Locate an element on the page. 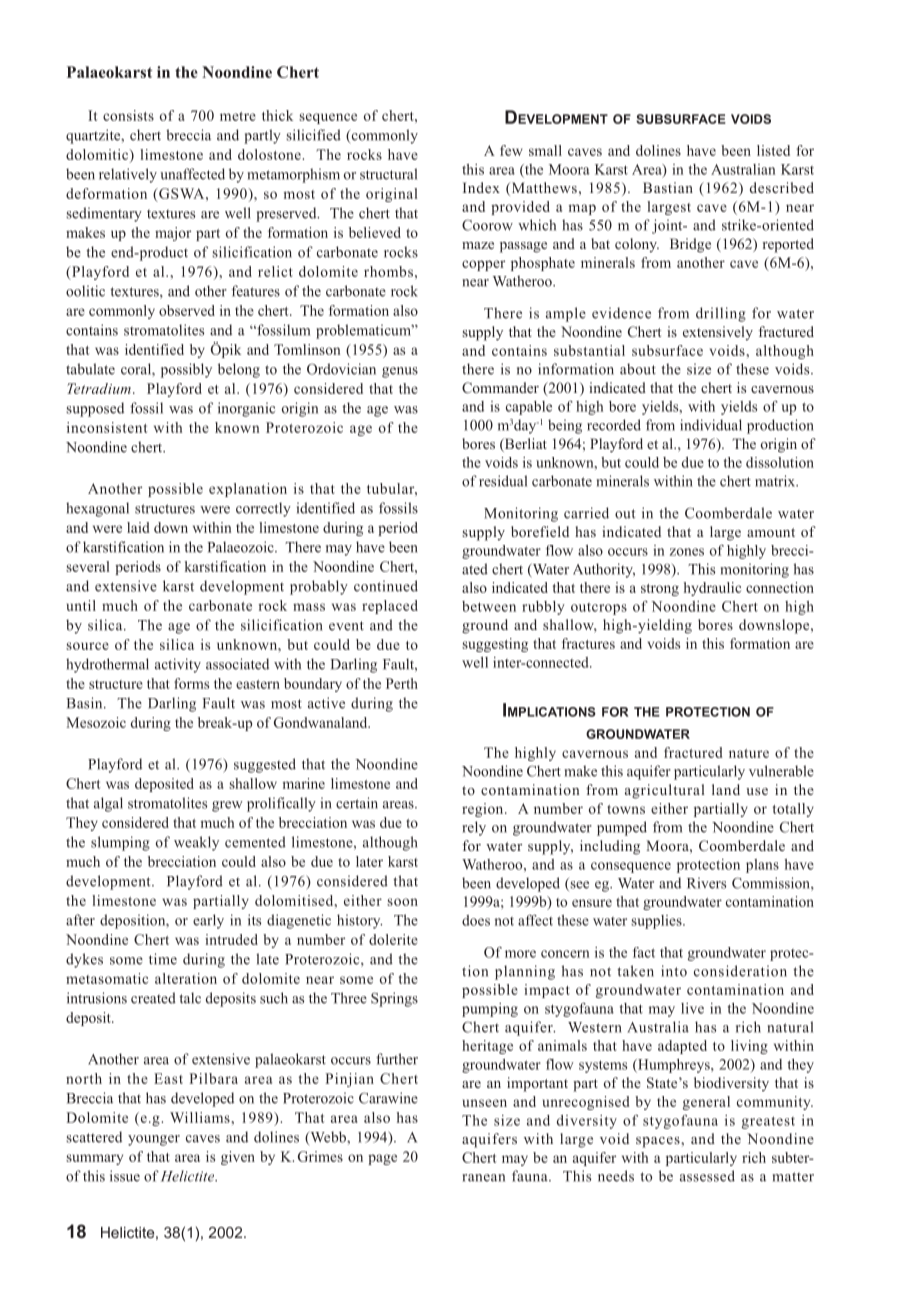  relatively is located at coordinates (128, 175).
